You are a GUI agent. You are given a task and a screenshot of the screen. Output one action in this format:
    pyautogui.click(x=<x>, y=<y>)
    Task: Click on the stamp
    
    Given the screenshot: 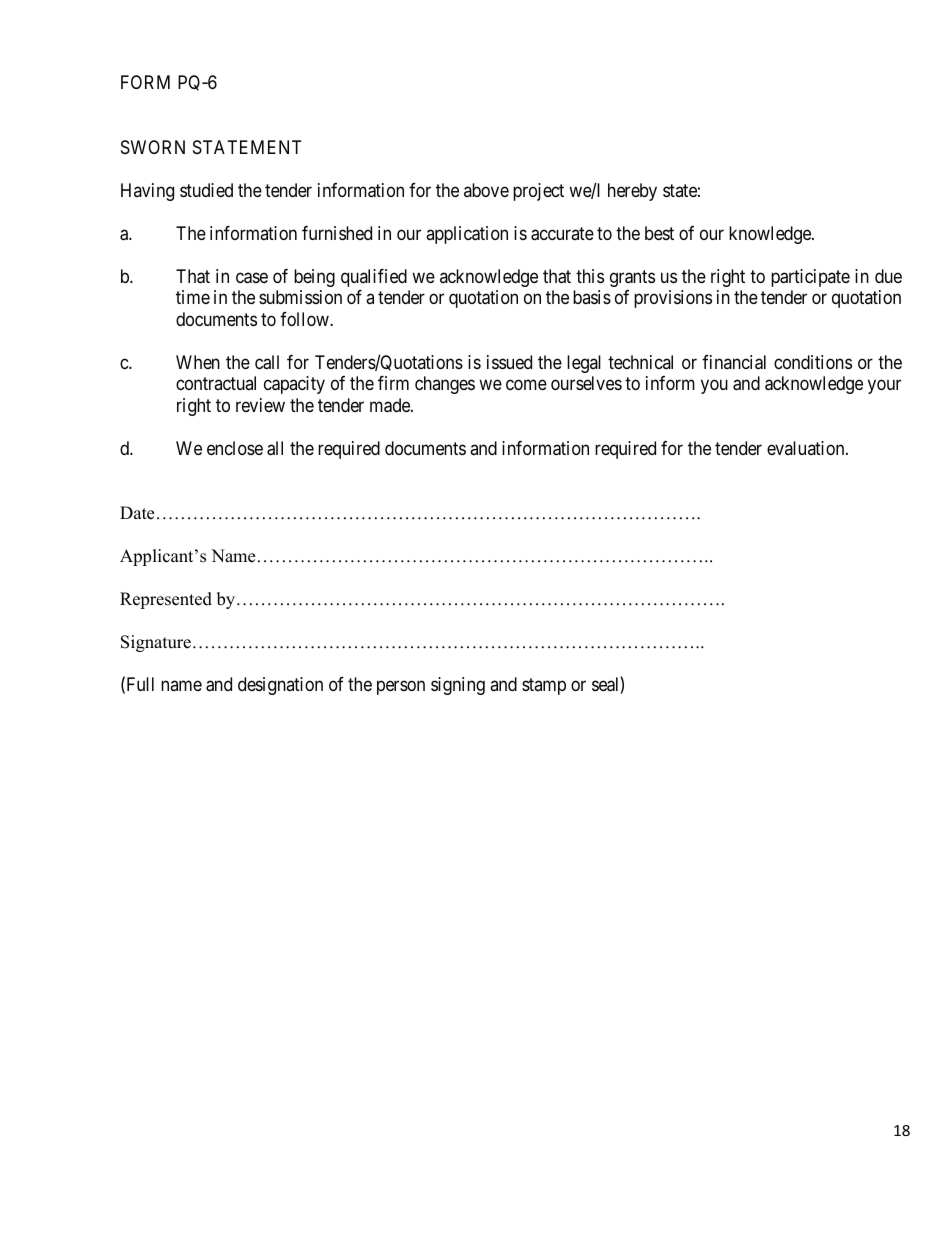 What is the action you would take?
    pyautogui.click(x=544, y=686)
